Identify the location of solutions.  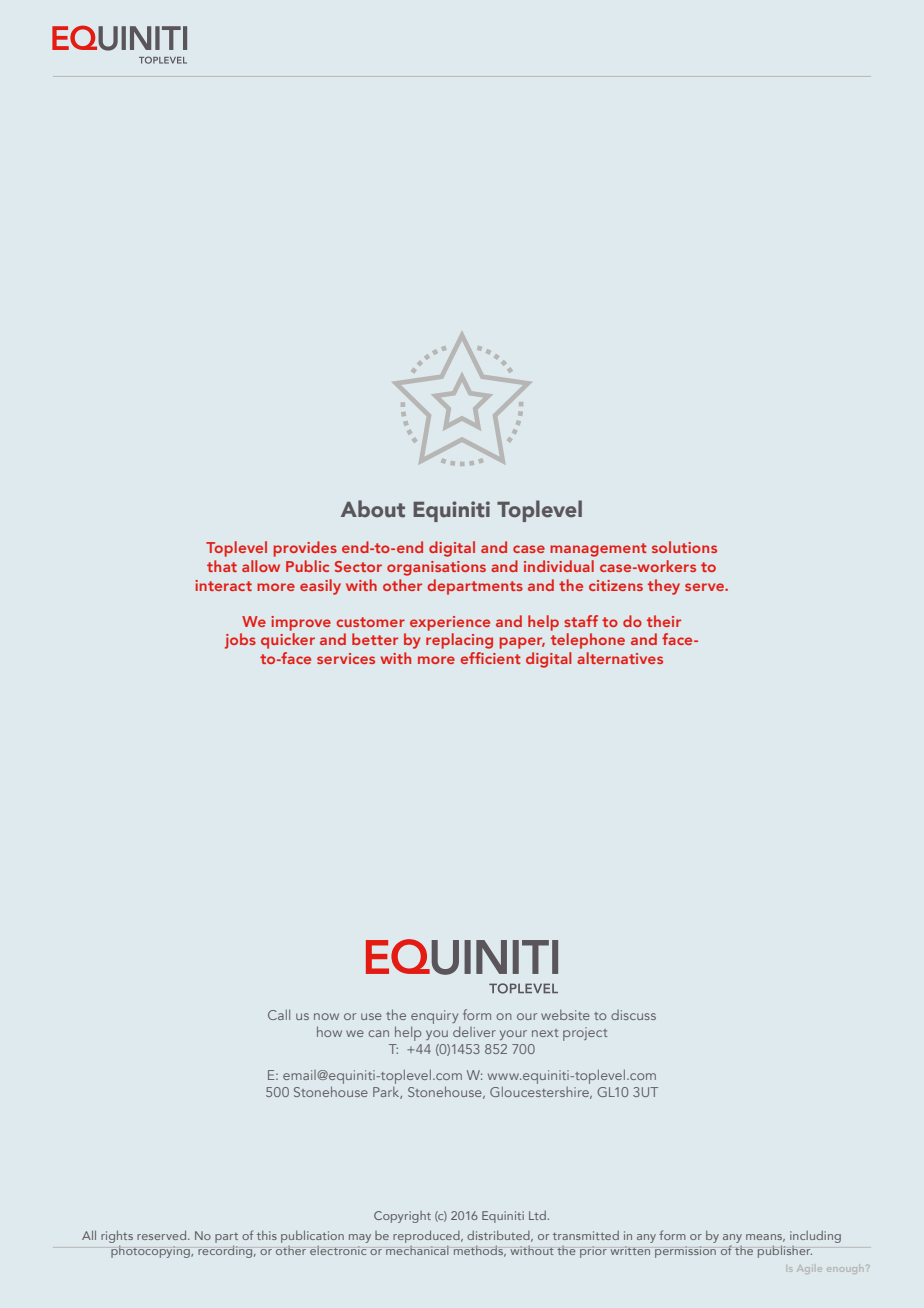
(684, 547).
